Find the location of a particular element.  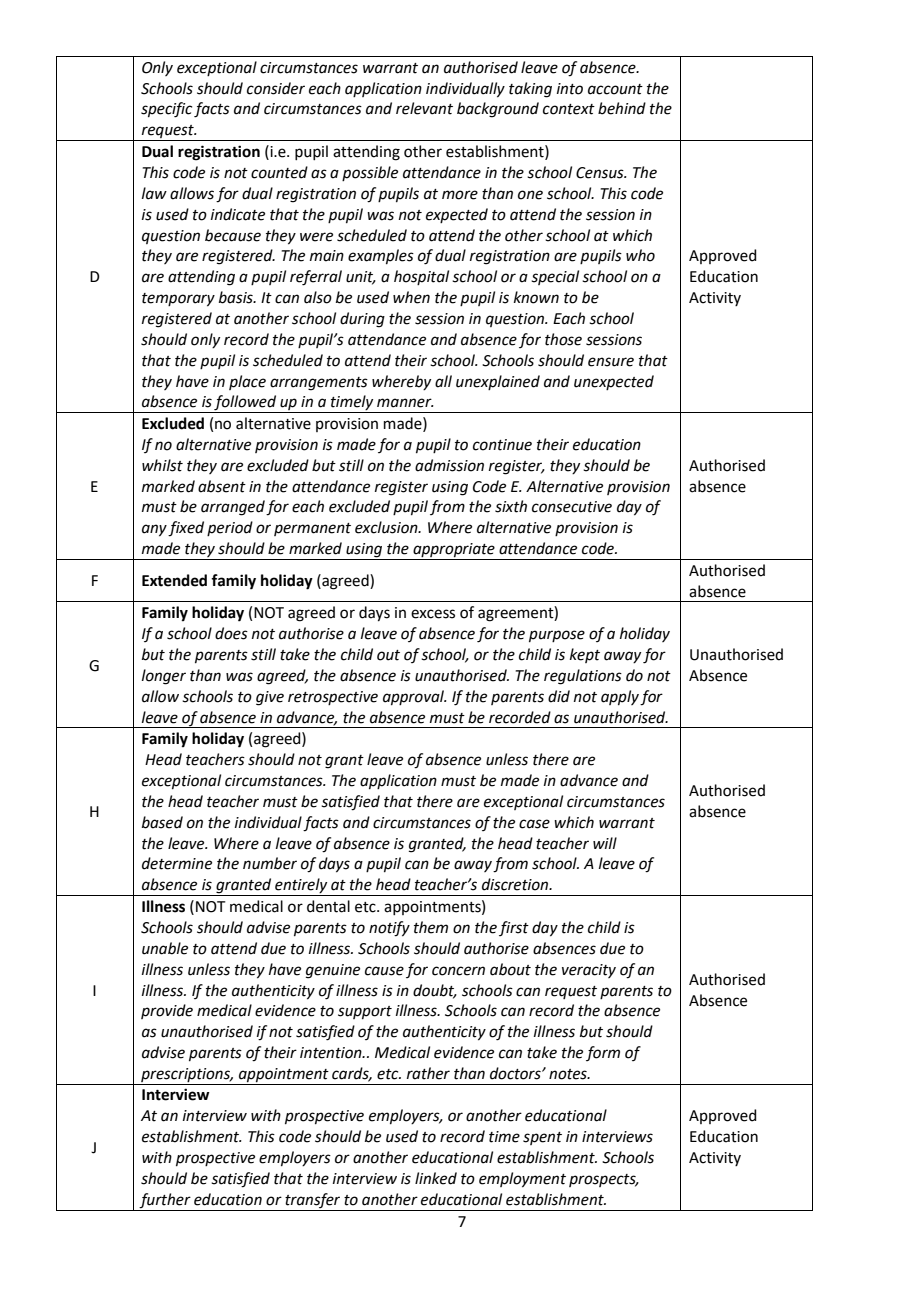

relevant is located at coordinates (424, 108).
